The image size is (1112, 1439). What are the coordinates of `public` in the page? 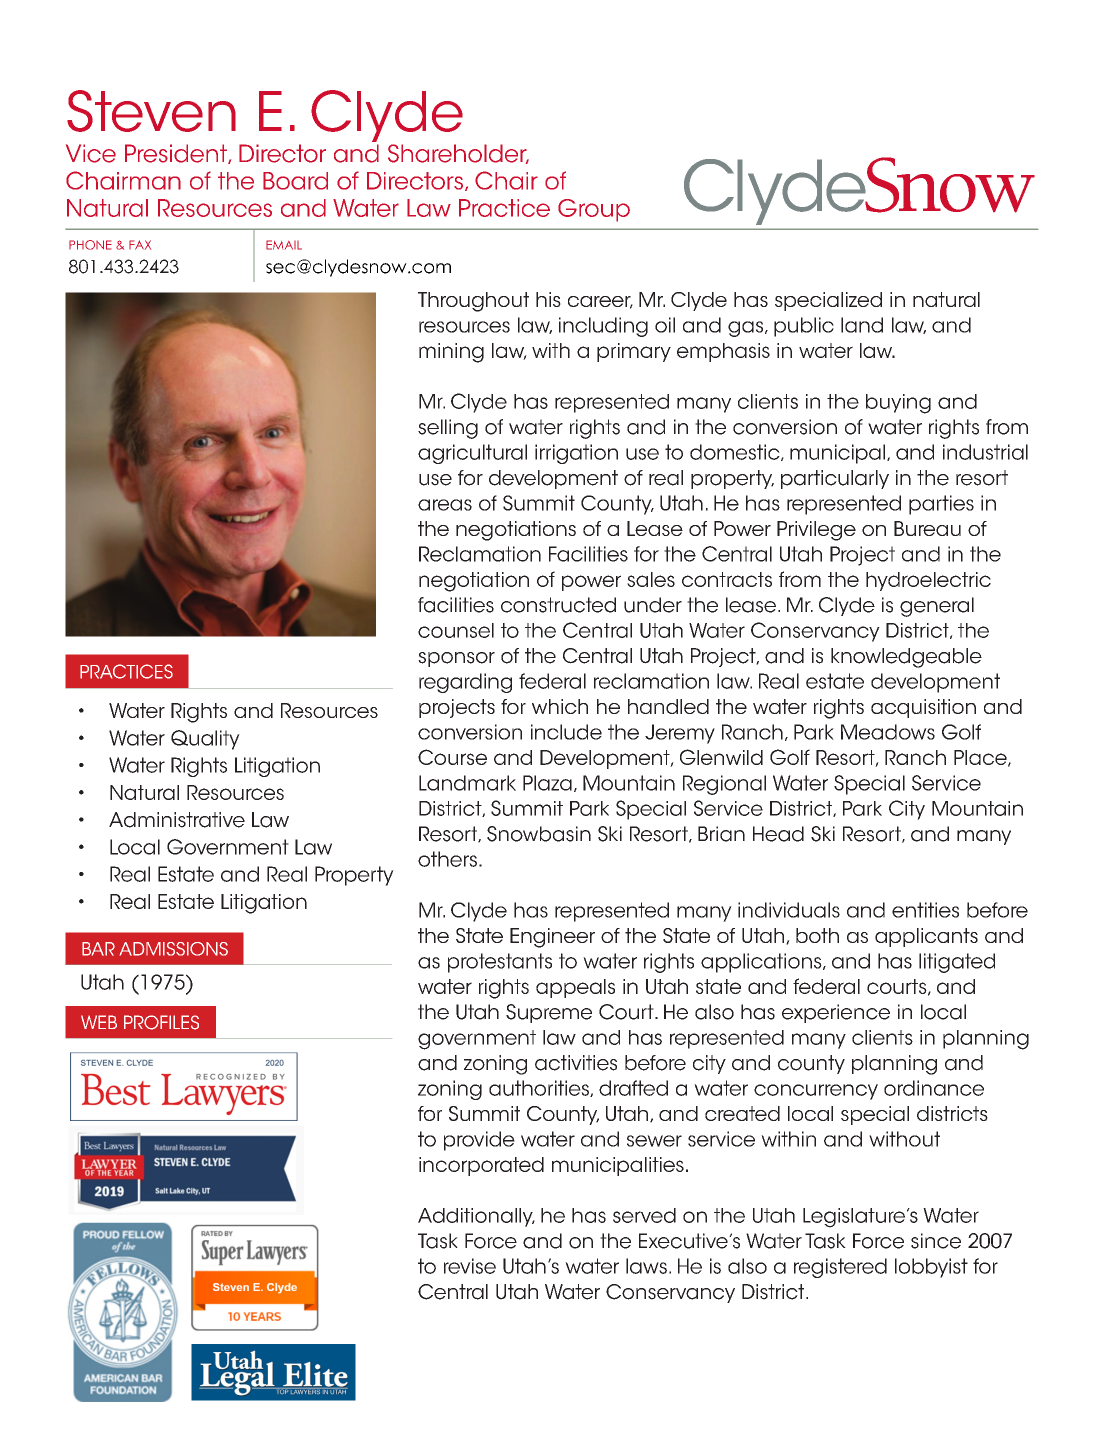 It's located at (804, 327).
